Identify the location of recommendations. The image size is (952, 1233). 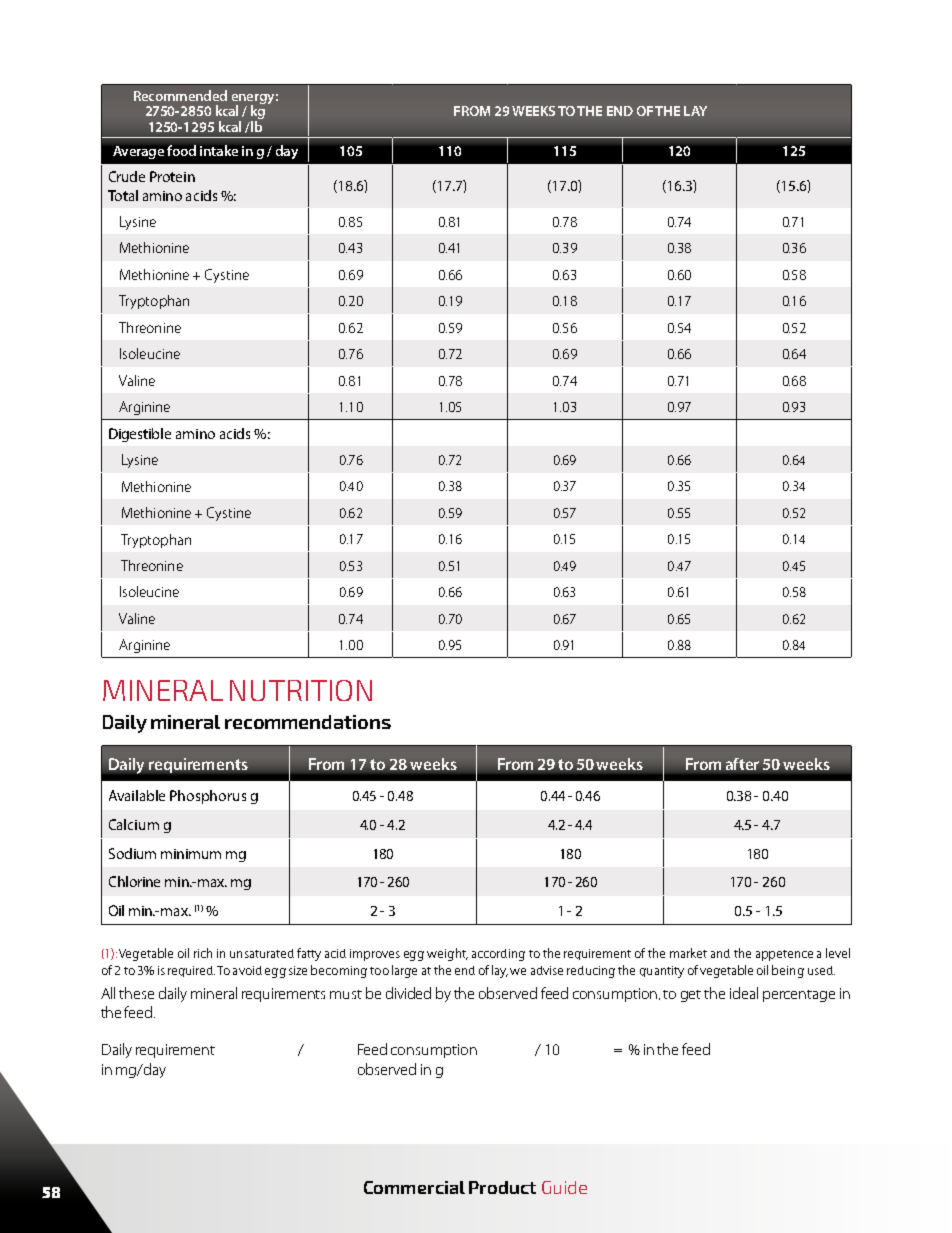
(308, 722).
